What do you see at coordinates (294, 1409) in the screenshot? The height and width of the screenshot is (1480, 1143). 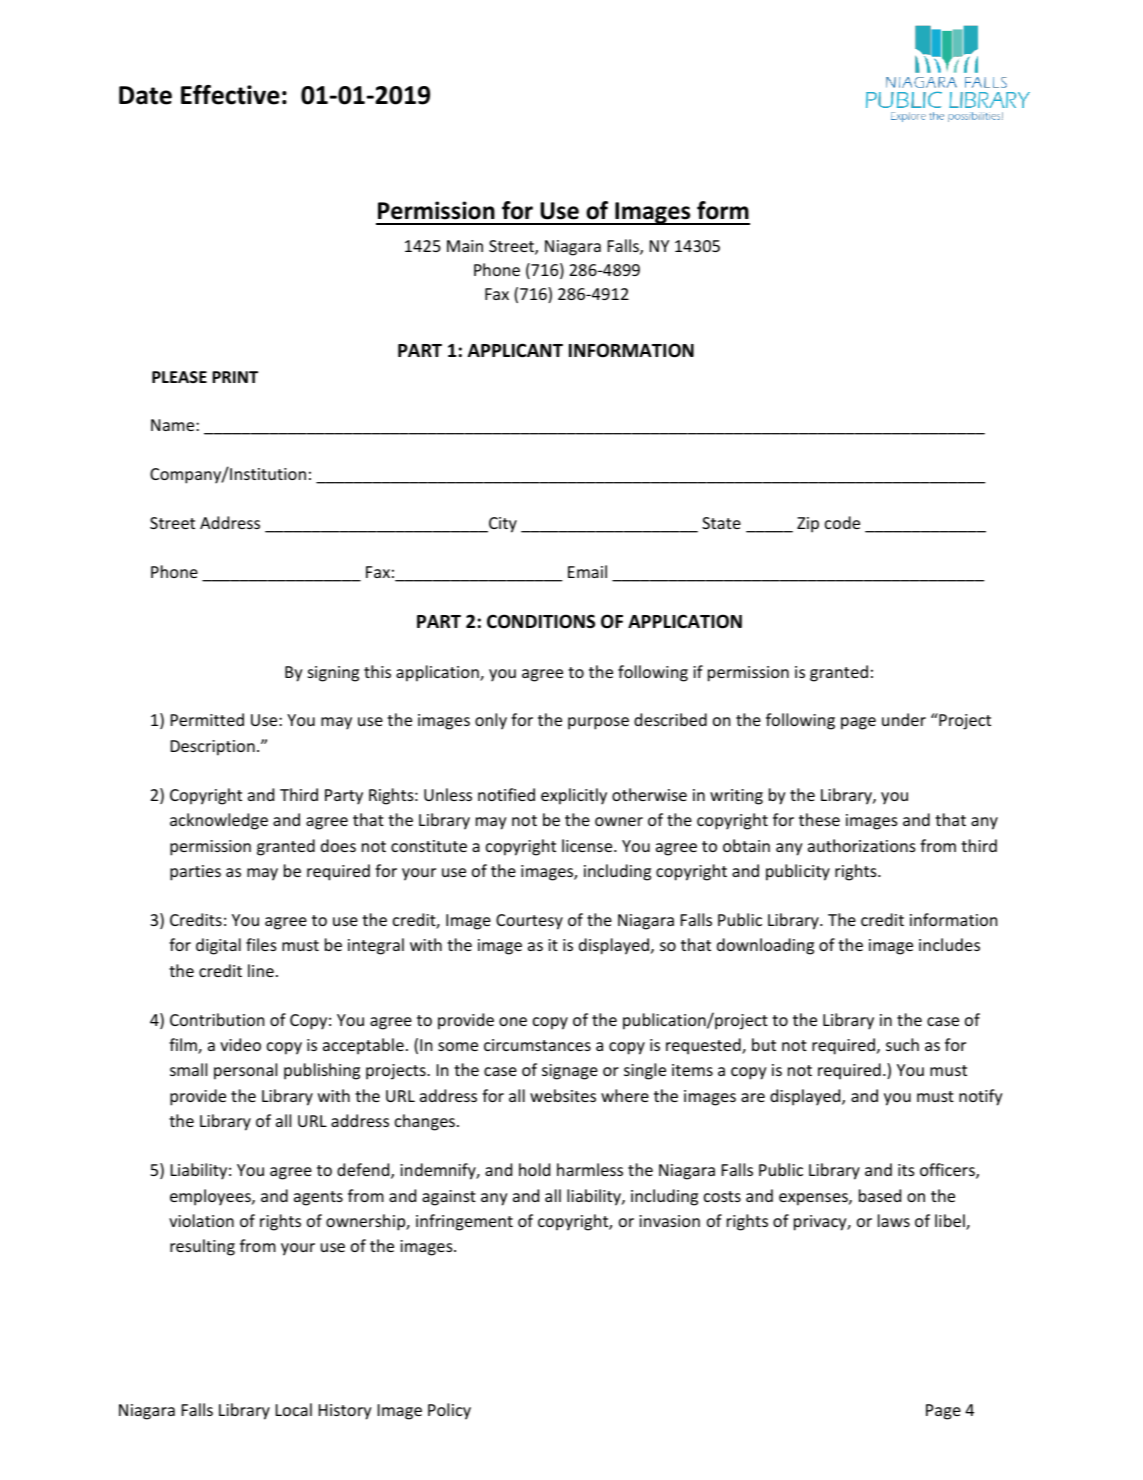 I see `Local` at bounding box center [294, 1409].
